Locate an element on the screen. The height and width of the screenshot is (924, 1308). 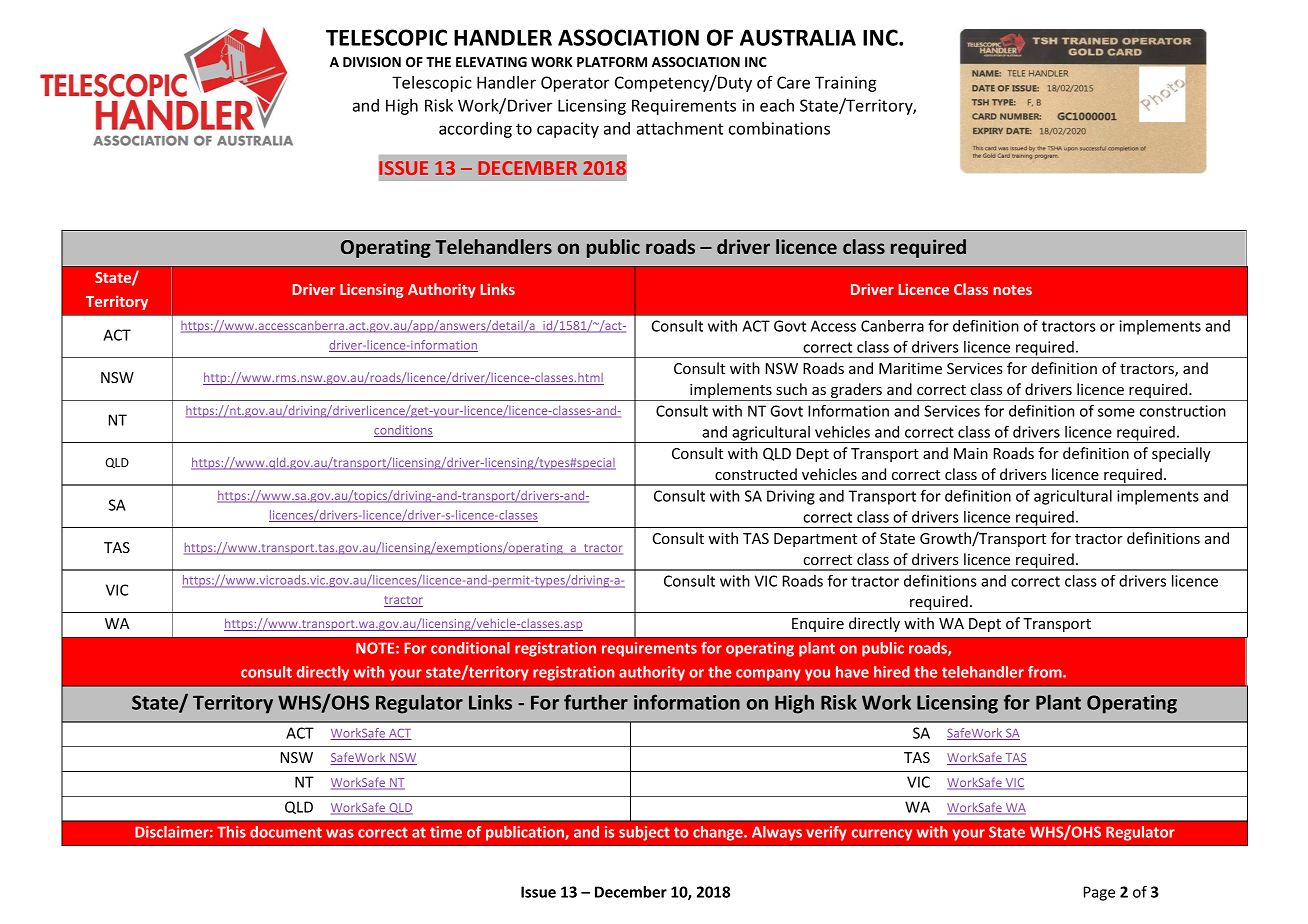
Page is located at coordinates (1099, 893).
